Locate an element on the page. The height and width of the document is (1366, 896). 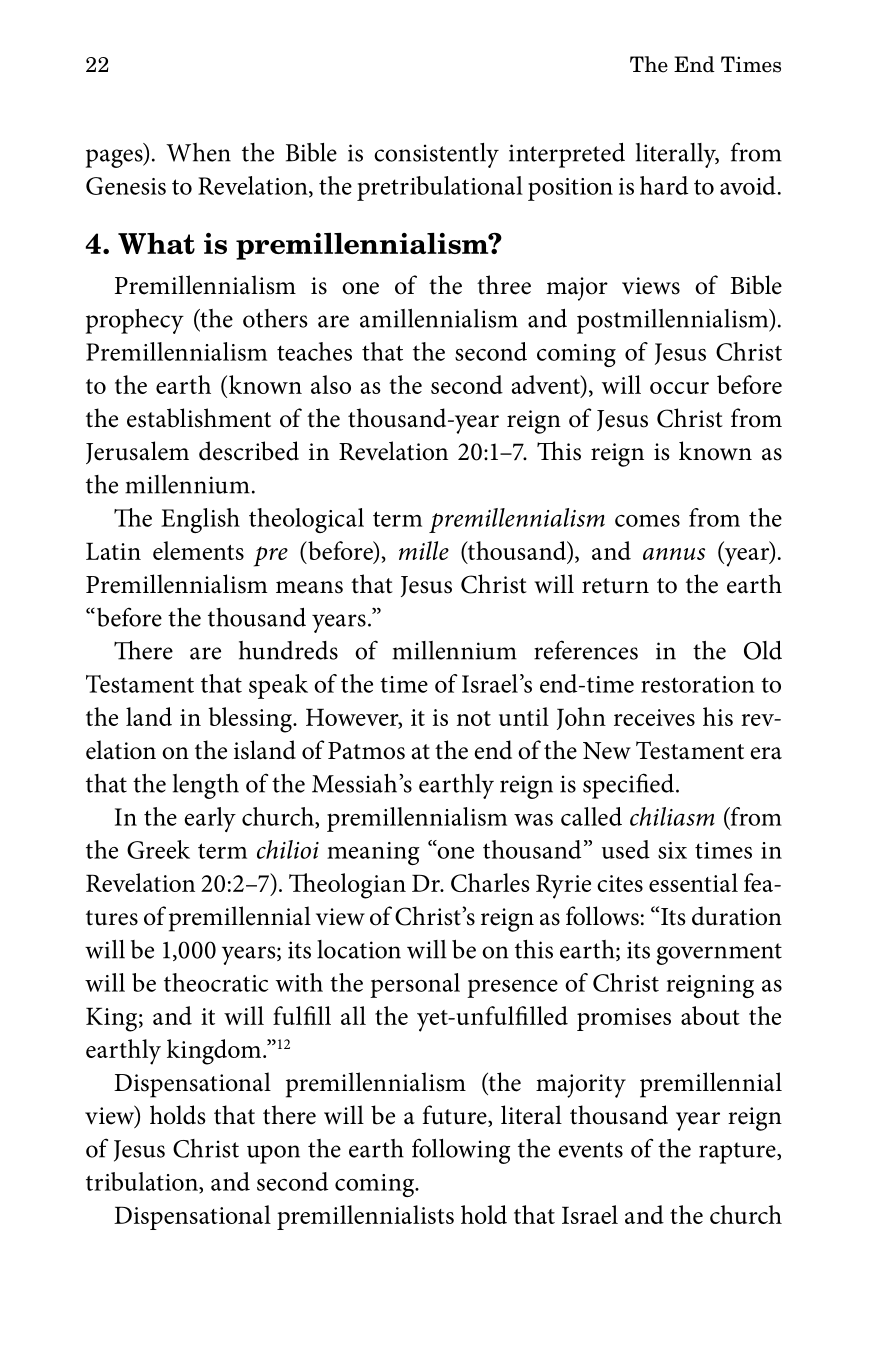
not is located at coordinates (474, 718).
